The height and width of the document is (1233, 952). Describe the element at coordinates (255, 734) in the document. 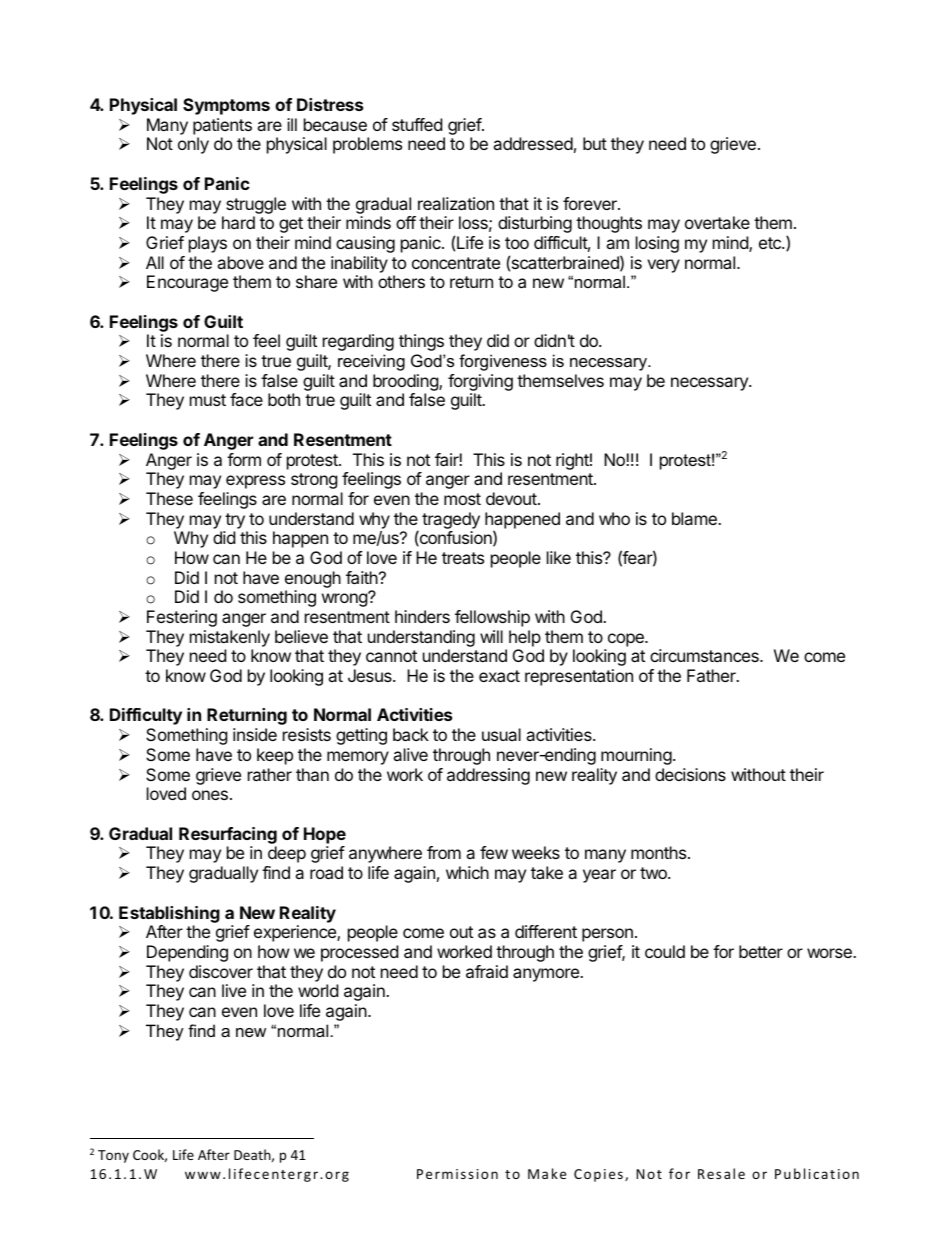

I see `inside` at that location.
